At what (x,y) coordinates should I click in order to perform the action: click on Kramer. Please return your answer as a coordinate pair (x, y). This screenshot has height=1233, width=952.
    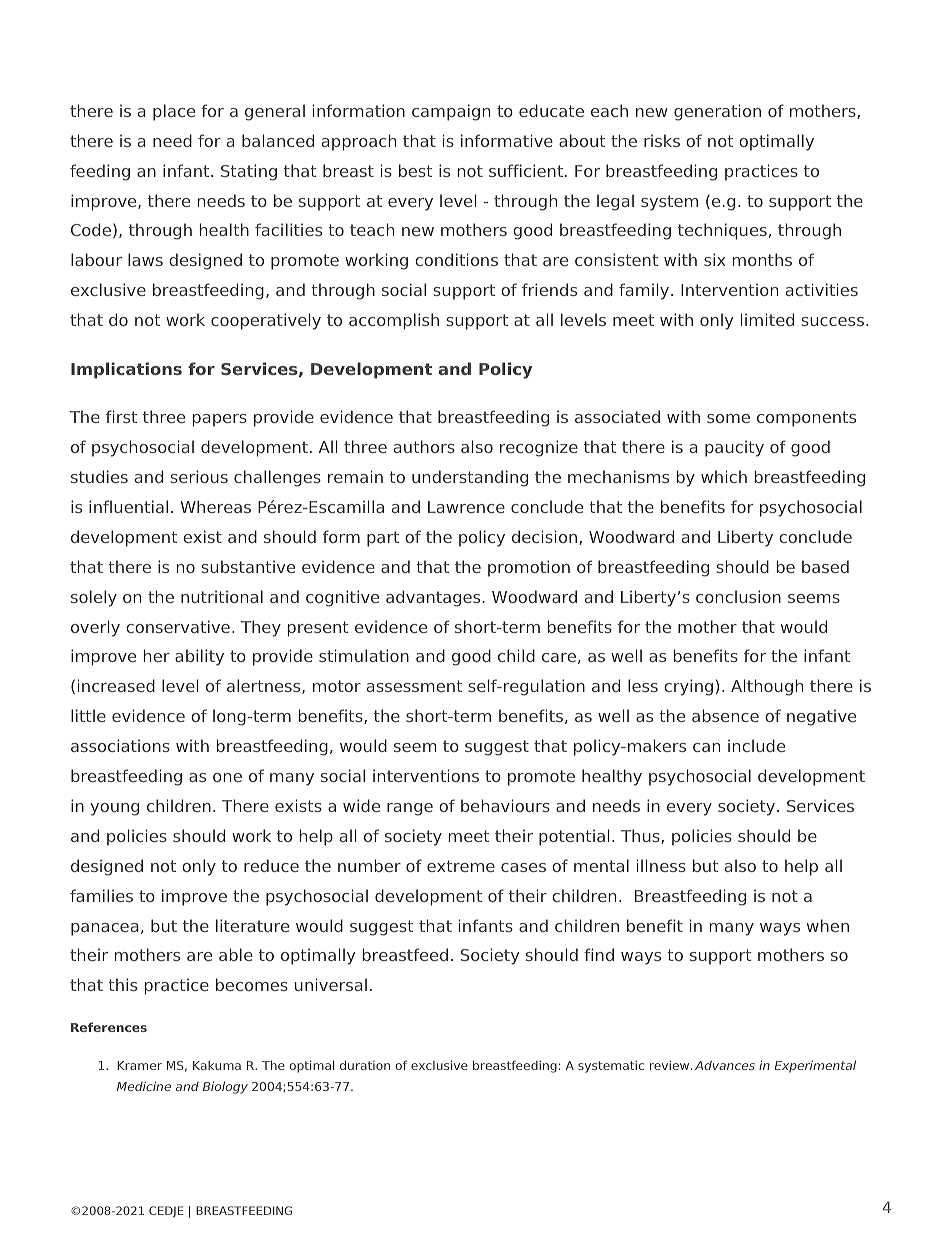
    Looking at the image, I should click on (139, 1065).
